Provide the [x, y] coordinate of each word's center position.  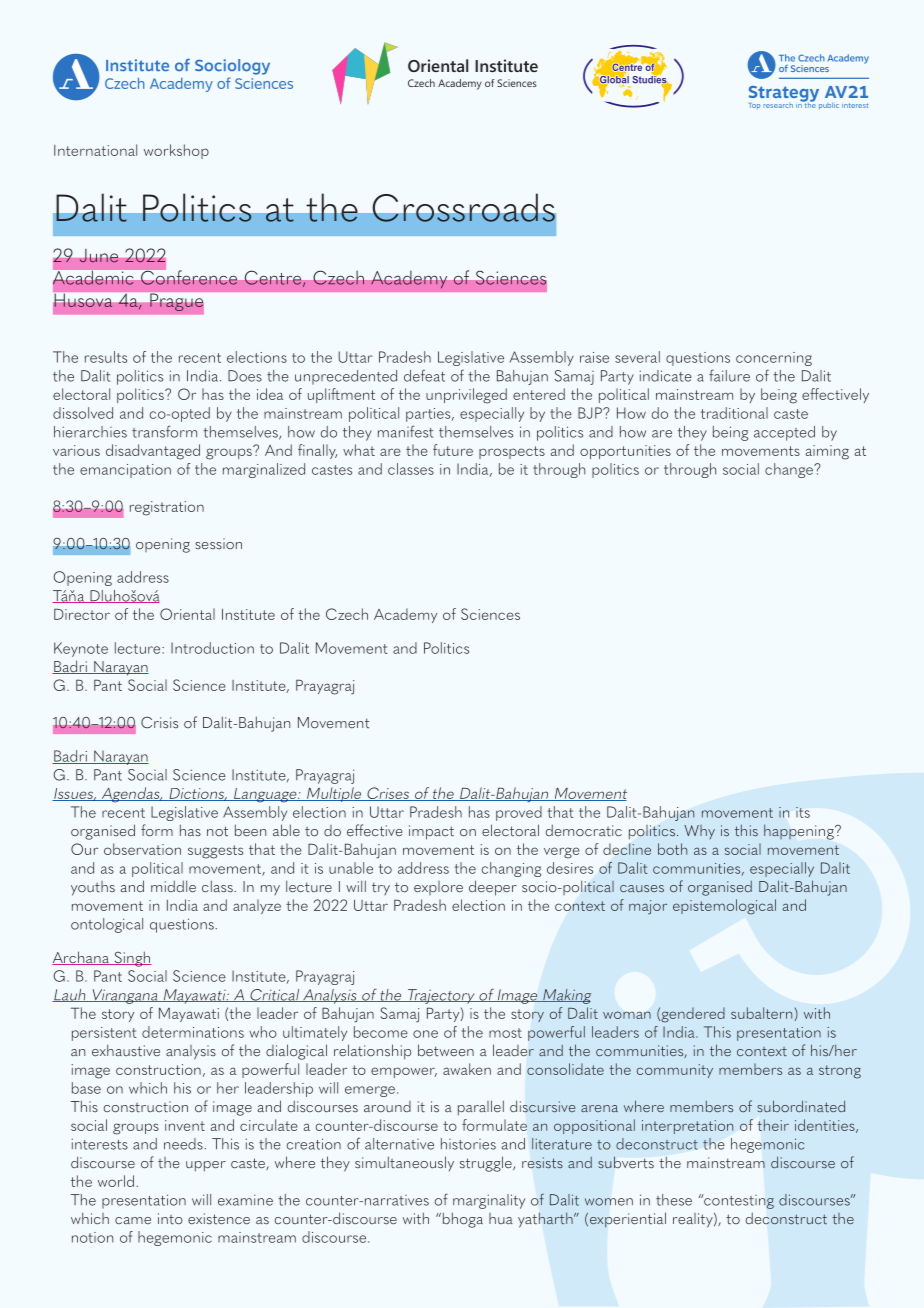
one [425, 1034]
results [106, 357]
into [170, 1219]
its [803, 812]
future [453, 450]
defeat [424, 375]
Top [754, 106]
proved [519, 813]
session [218, 544]
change [790, 470]
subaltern [763, 1014]
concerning [774, 359]
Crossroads [464, 207]
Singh [132, 959]
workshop [176, 151]
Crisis [159, 722]
